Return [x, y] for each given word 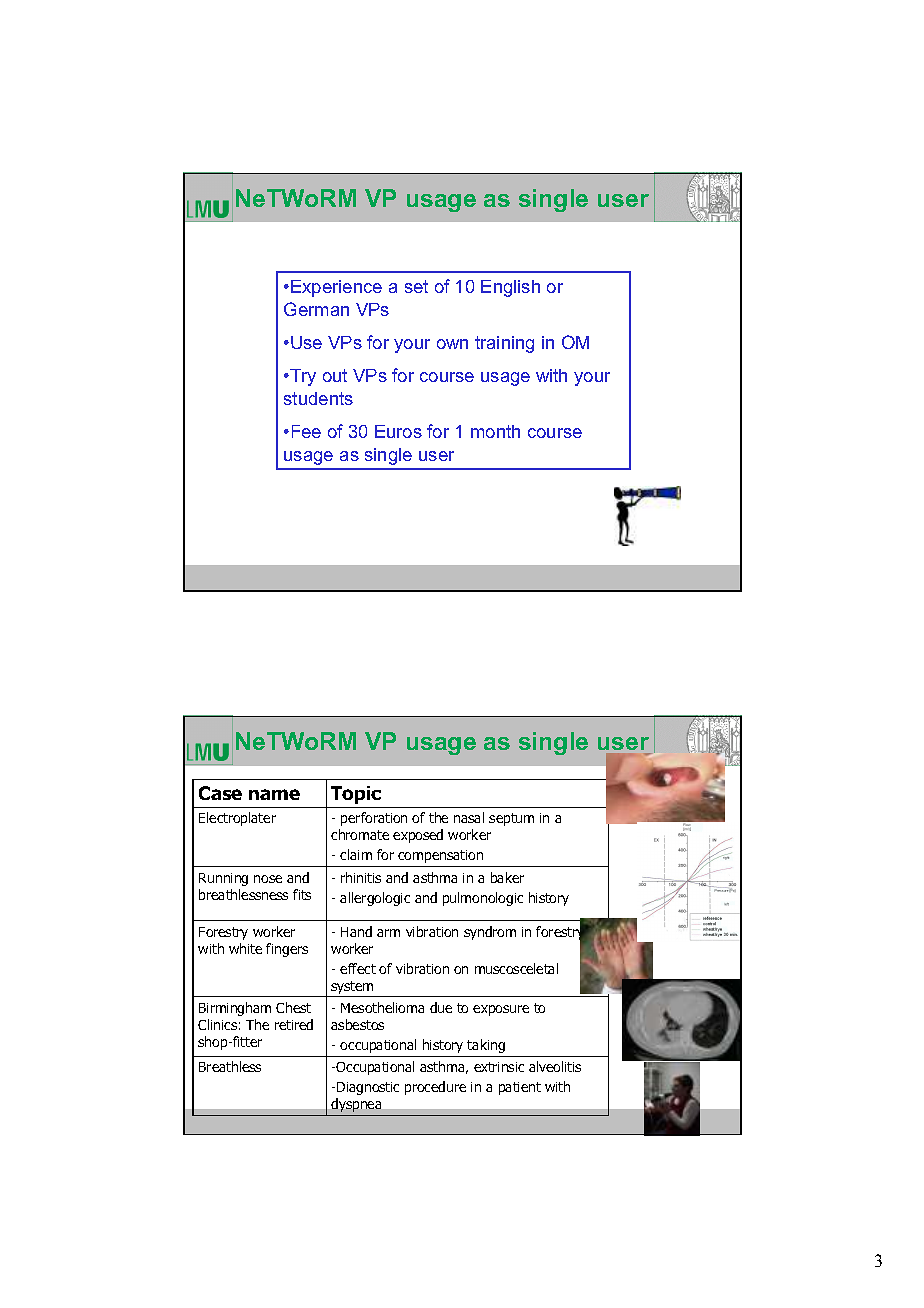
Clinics [217, 1024]
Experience [336, 288]
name [274, 794]
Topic [356, 795]
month [495, 431]
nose [268, 879]
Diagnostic [368, 1088]
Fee [306, 431]
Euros [398, 431]
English [510, 288]
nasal [469, 817]
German [316, 309]
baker [507, 877]
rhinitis [361, 877]
